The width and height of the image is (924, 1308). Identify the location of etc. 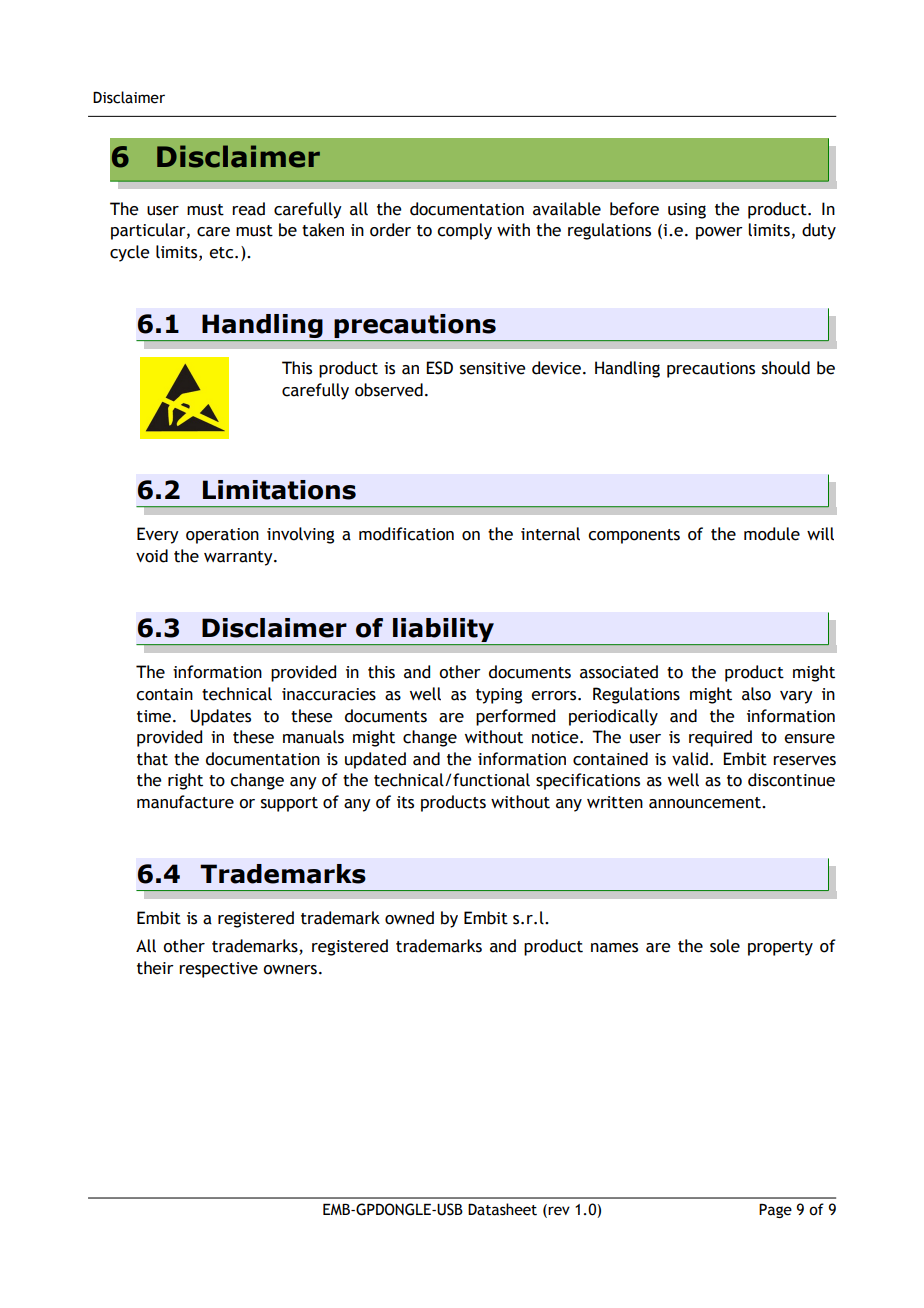
(222, 253).
